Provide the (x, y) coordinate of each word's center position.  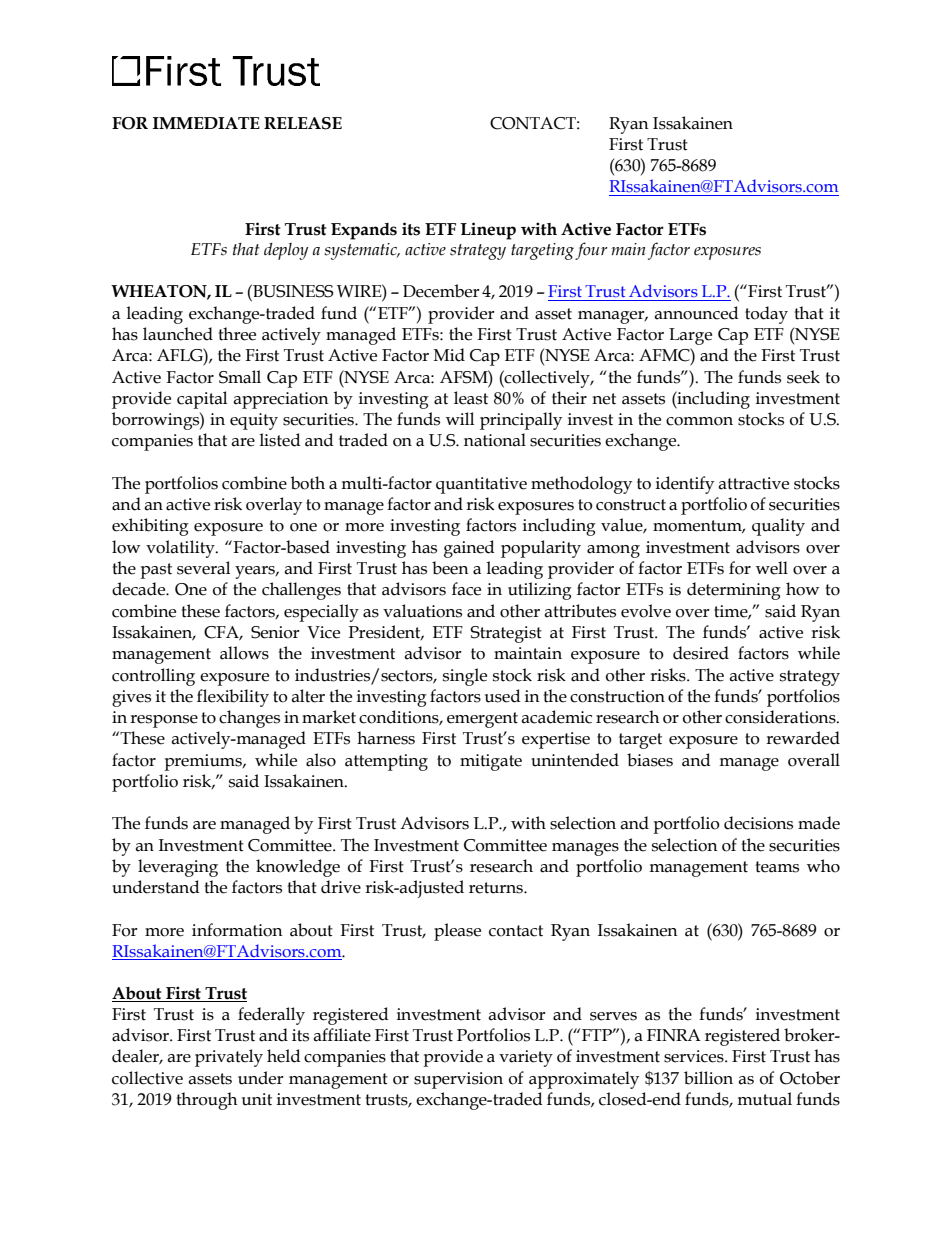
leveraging (178, 868)
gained (469, 549)
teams (777, 867)
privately (229, 1058)
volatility (181, 549)
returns (497, 888)
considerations (781, 717)
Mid (449, 355)
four (591, 251)
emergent (482, 720)
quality (778, 527)
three (237, 334)
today (766, 315)
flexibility (233, 698)
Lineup (488, 231)
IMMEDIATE (206, 123)
